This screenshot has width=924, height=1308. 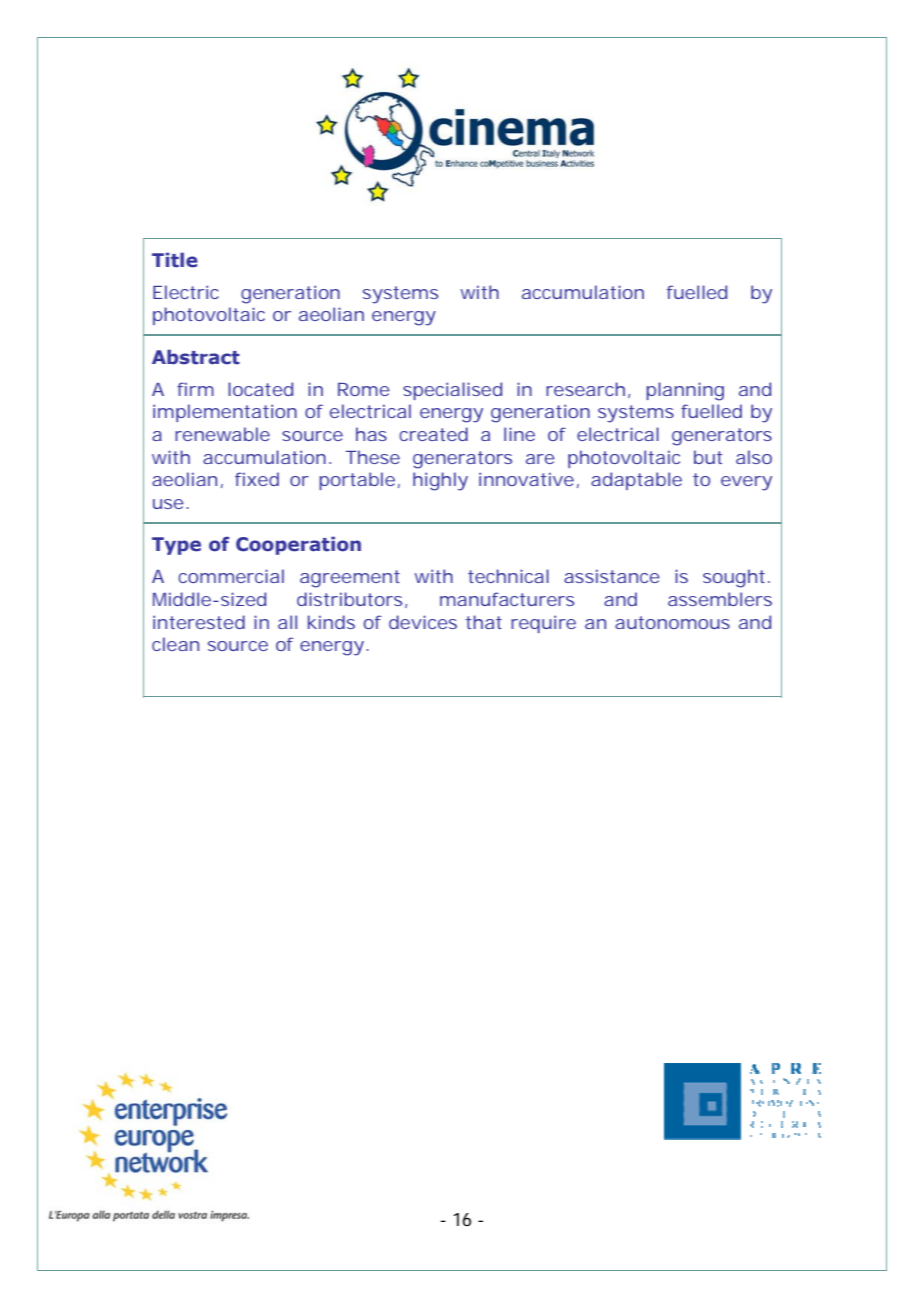 What do you see at coordinates (685, 391) in the screenshot?
I see `planning` at bounding box center [685, 391].
